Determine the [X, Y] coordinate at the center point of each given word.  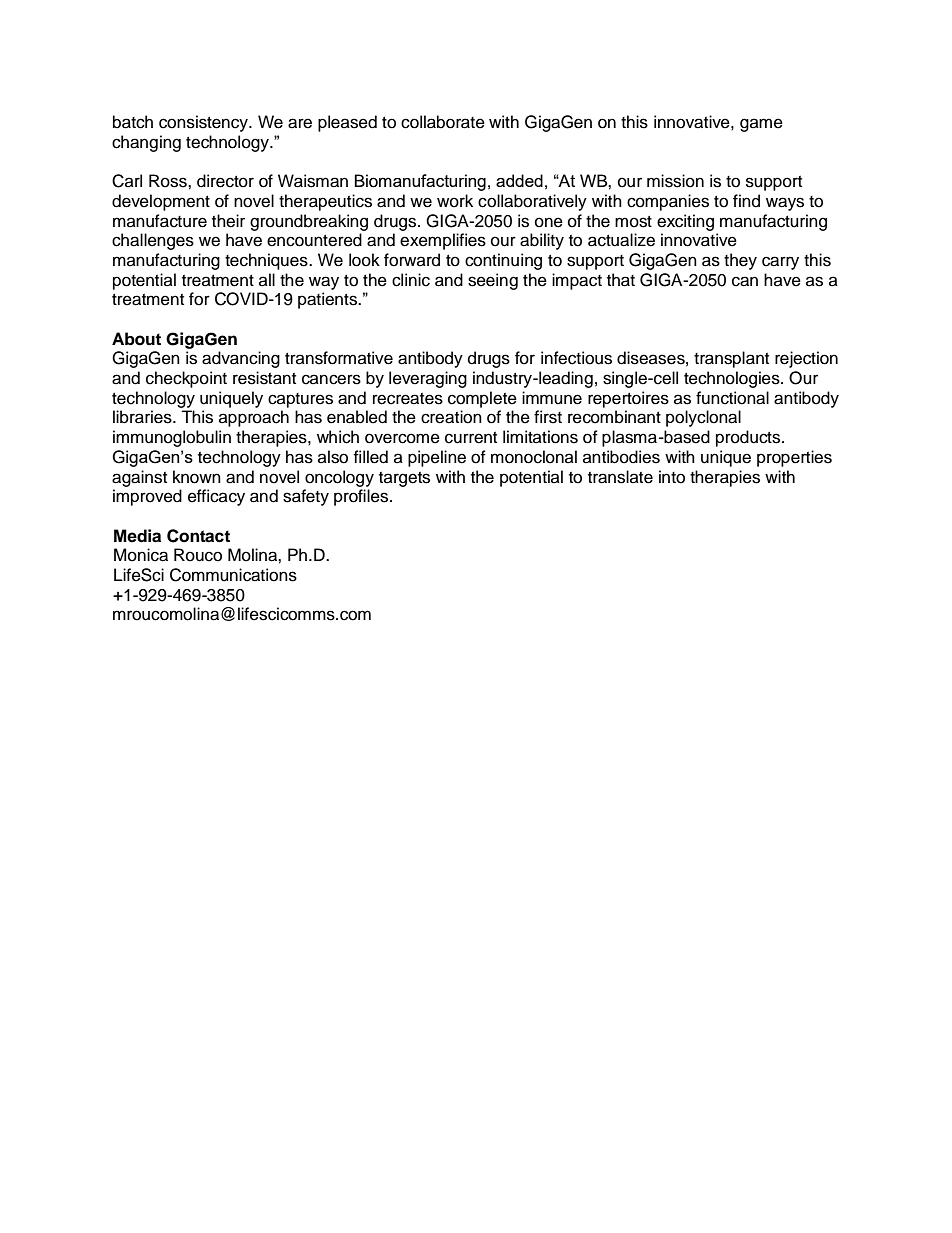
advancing [241, 359]
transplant [731, 359]
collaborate [443, 122]
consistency [204, 123]
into [672, 477]
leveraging [428, 379]
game [761, 125]
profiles [362, 497]
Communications [233, 575]
